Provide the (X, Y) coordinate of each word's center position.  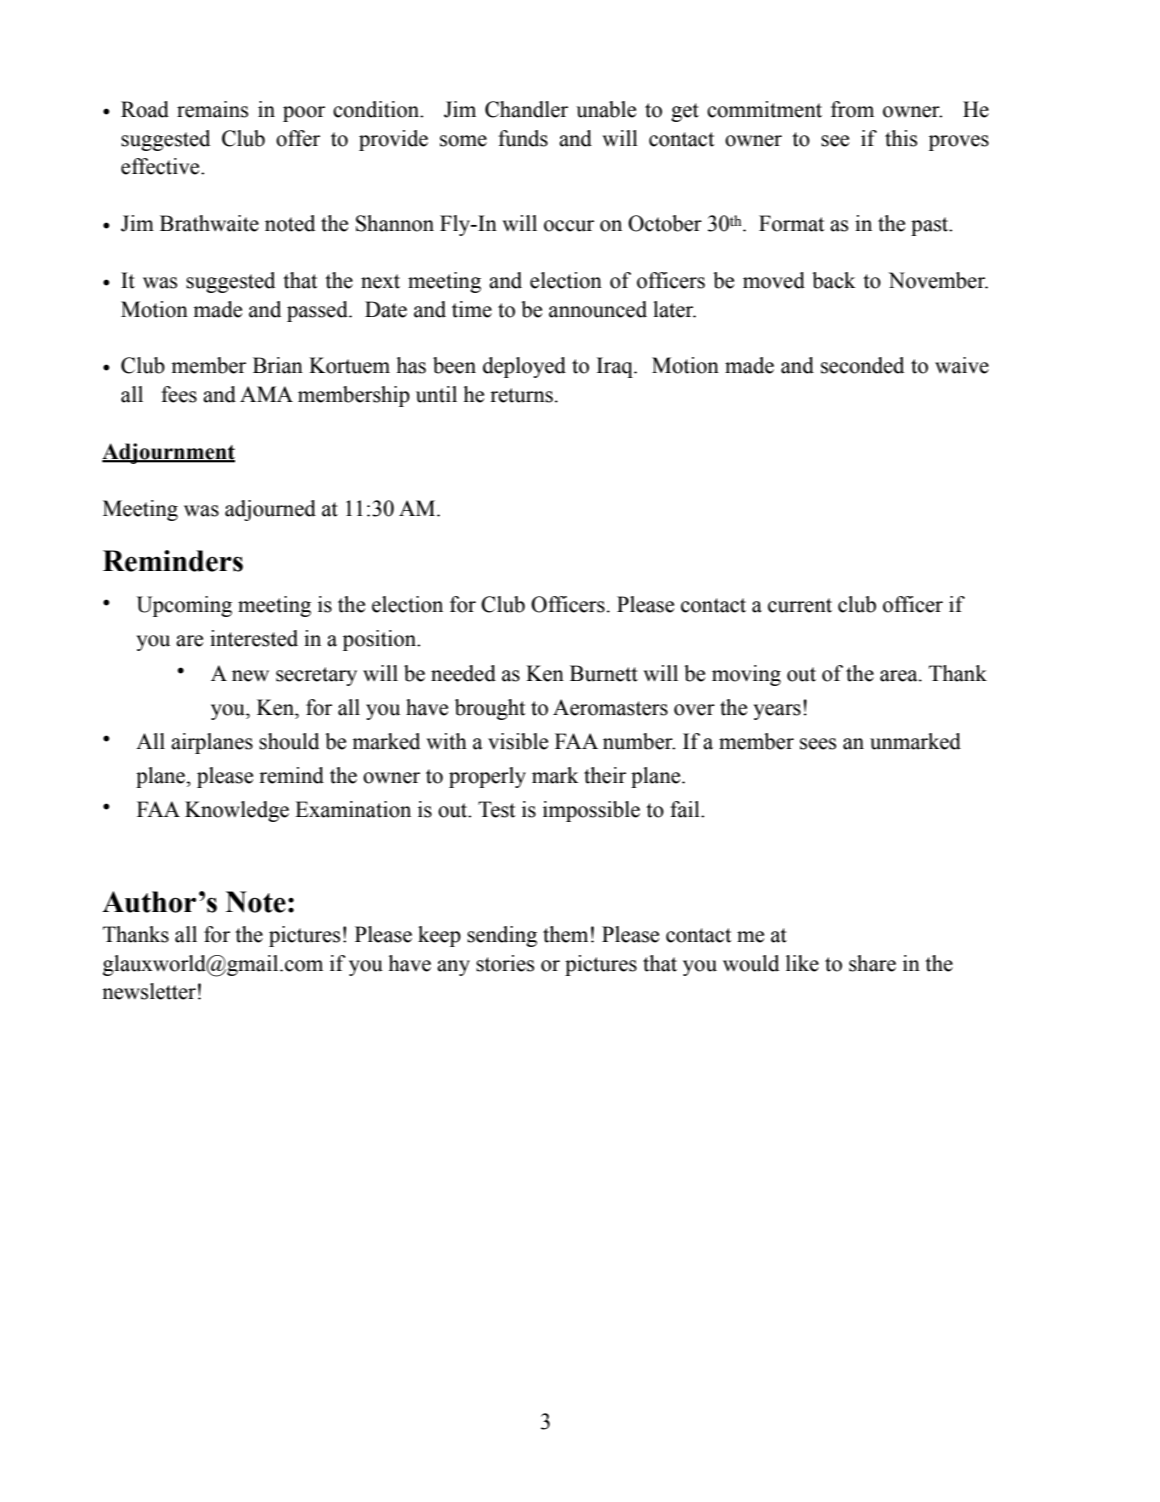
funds (523, 138)
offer (298, 138)
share (872, 963)
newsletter (149, 991)
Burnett (604, 673)
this (901, 138)
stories (505, 963)
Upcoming (184, 606)
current (800, 605)
